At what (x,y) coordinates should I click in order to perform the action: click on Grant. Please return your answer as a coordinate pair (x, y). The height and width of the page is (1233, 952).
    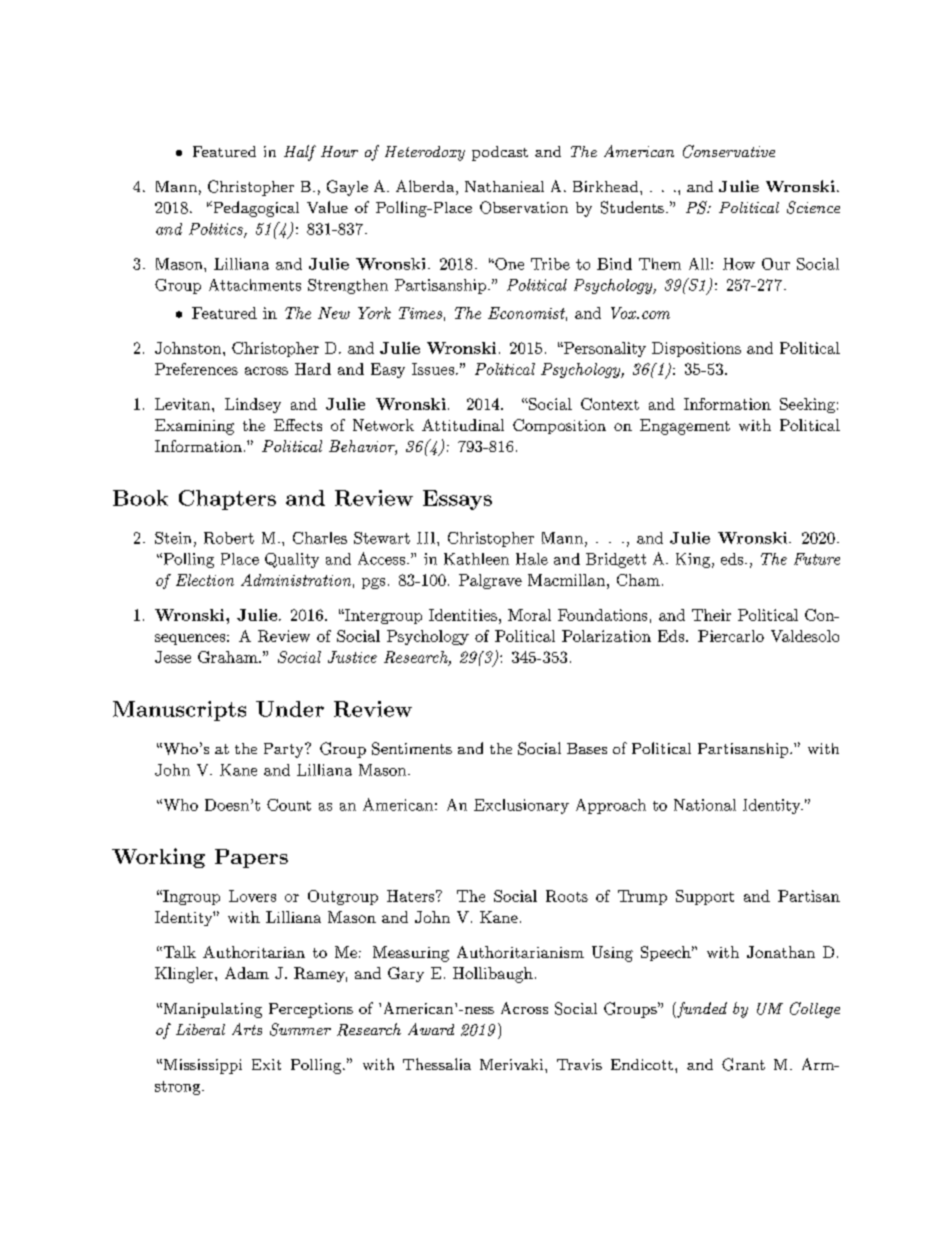
    Looking at the image, I should click on (743, 1064).
